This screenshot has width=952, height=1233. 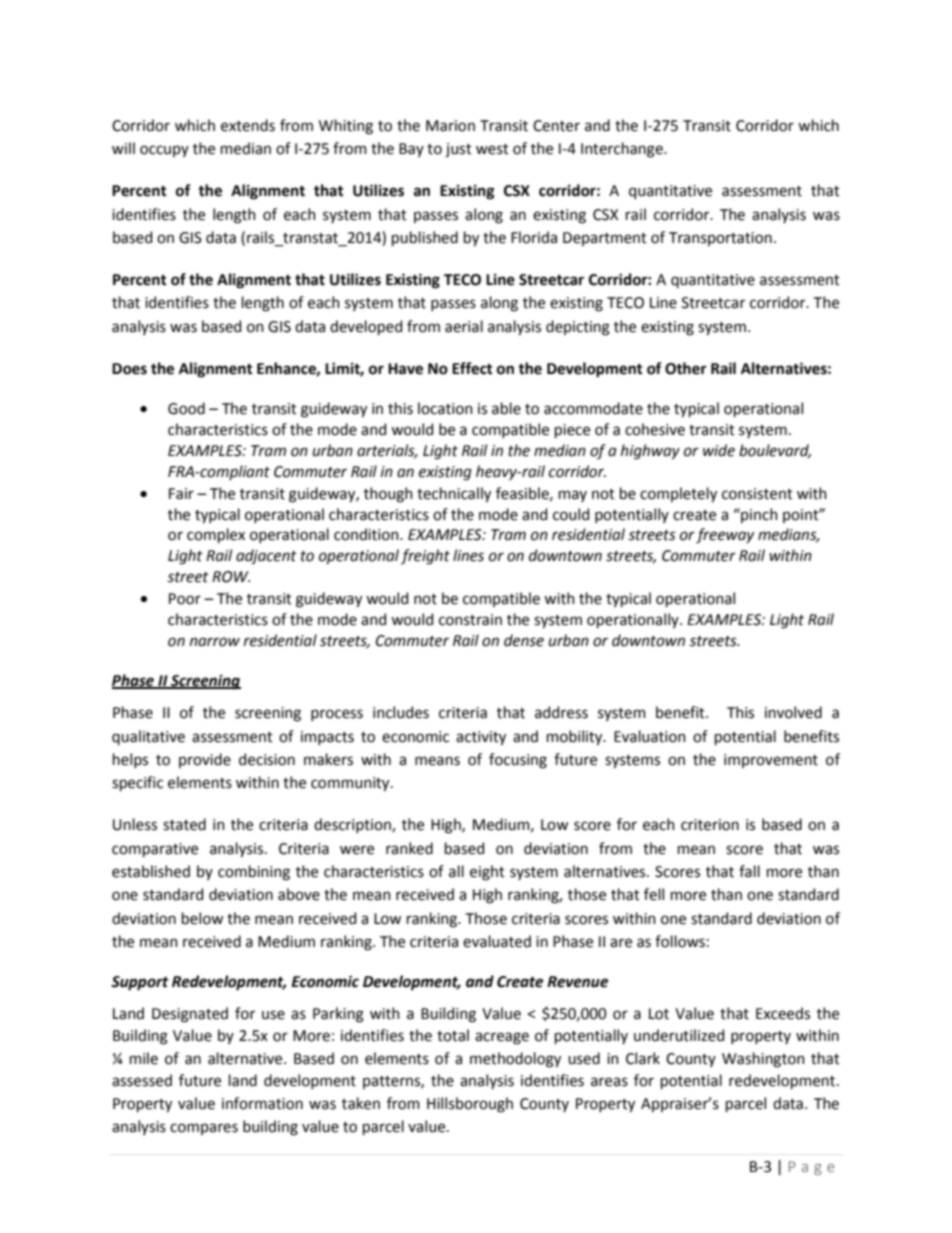 I want to click on provide, so click(x=205, y=760).
